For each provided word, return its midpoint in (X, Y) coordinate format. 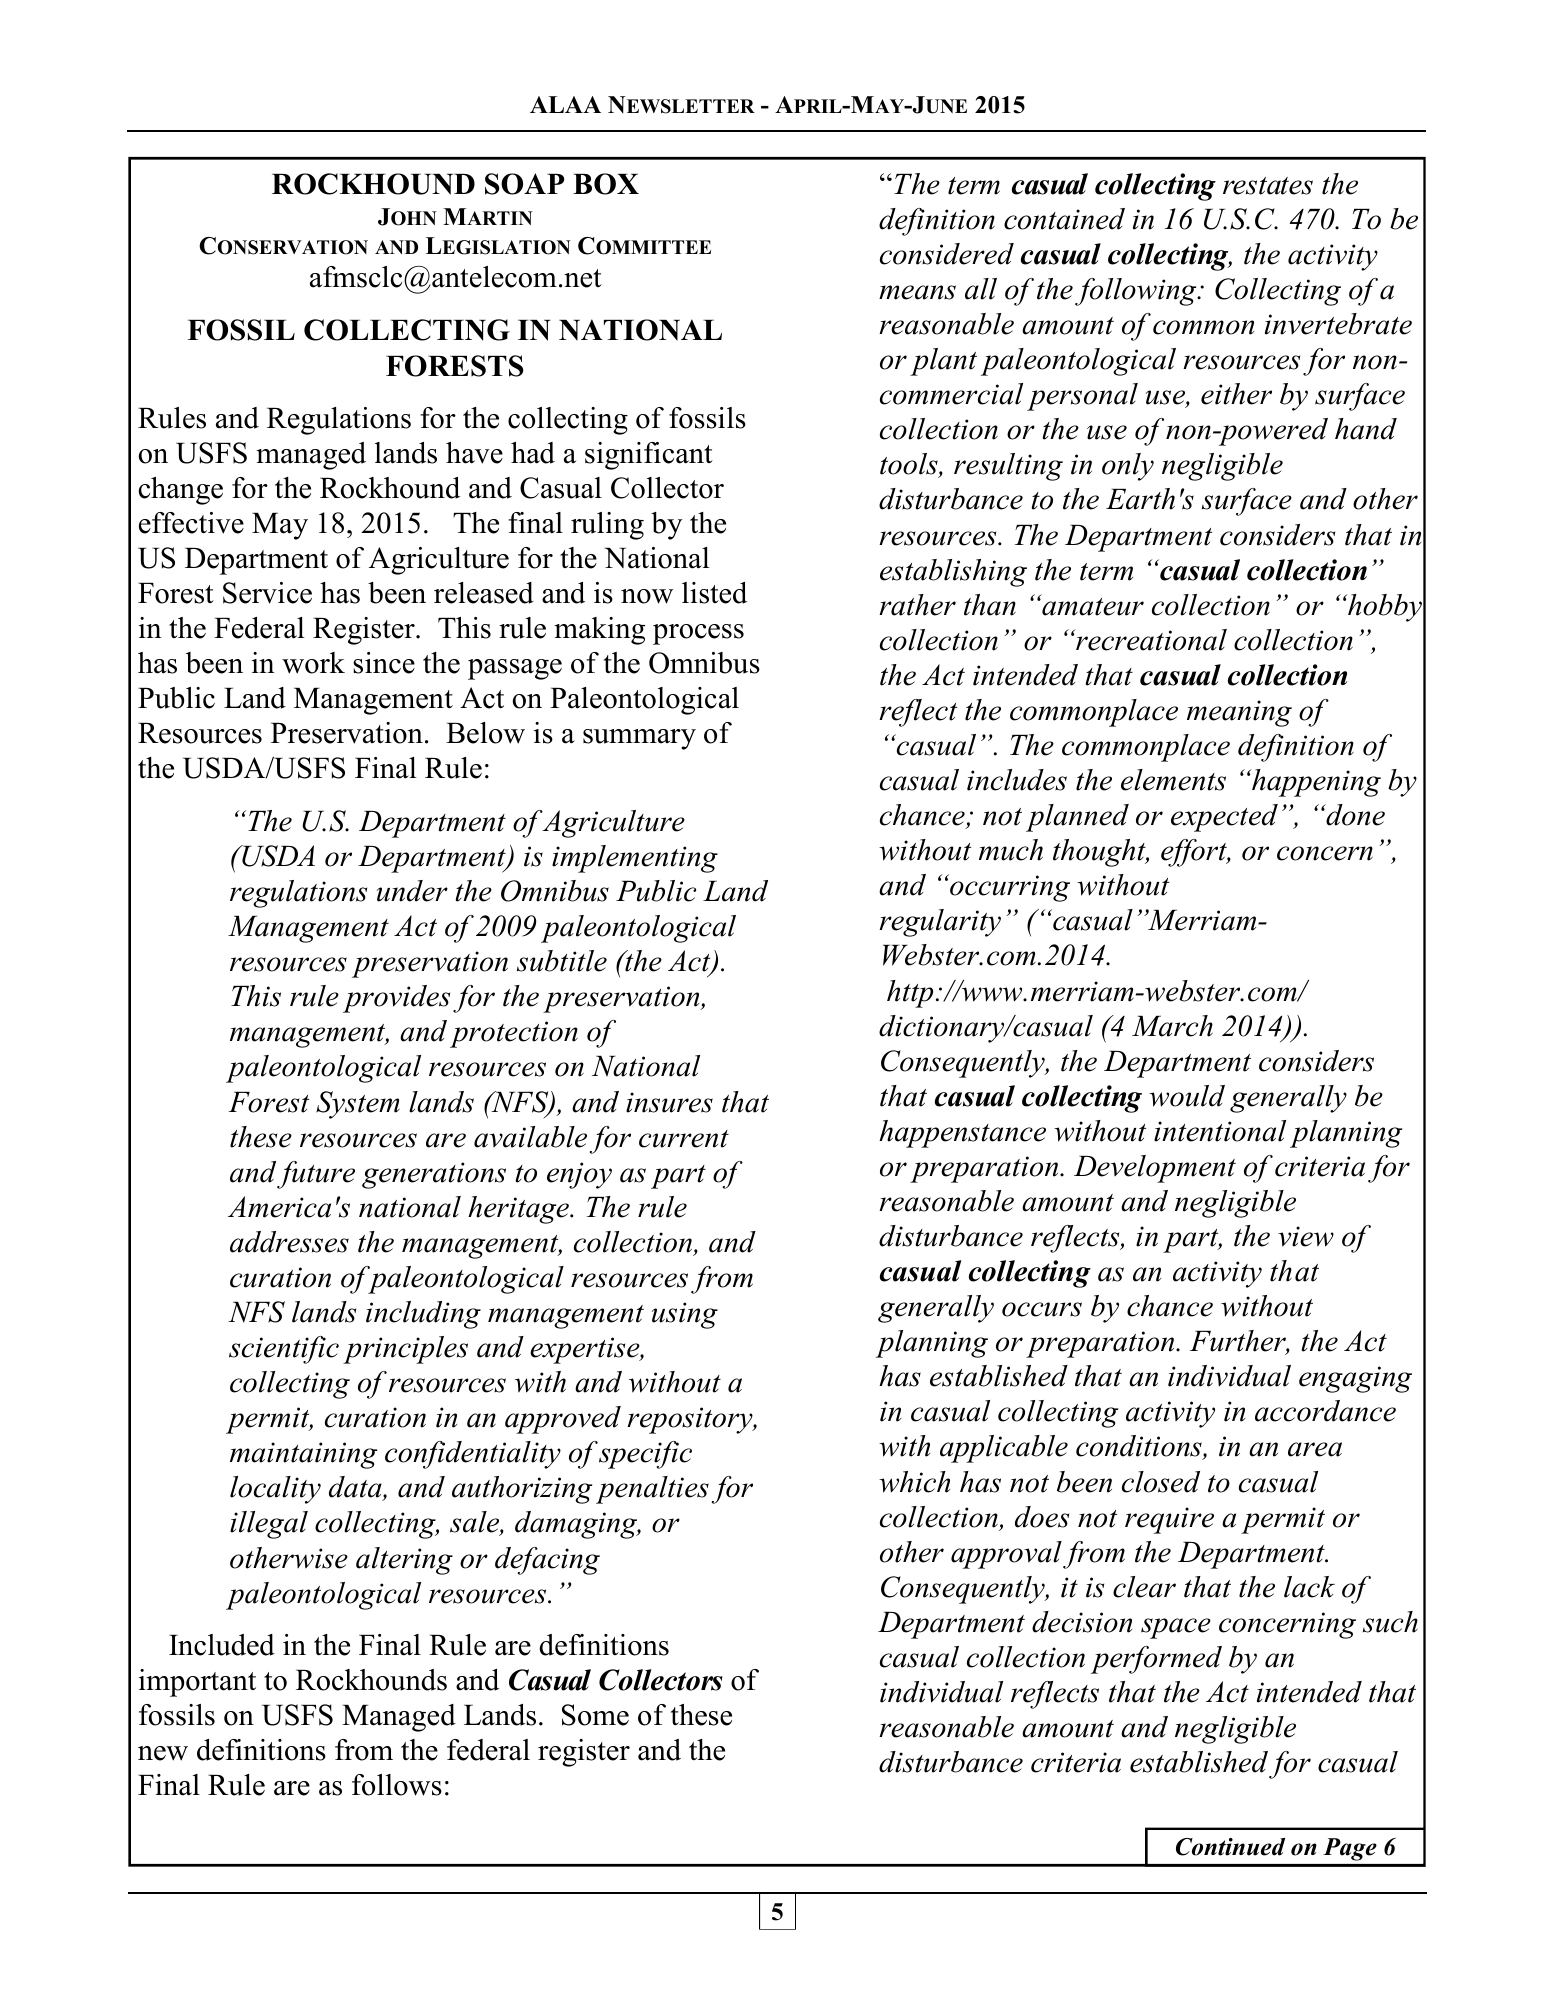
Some (595, 1715)
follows (397, 1785)
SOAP (524, 184)
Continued (1230, 1847)
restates (1268, 186)
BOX (606, 184)
